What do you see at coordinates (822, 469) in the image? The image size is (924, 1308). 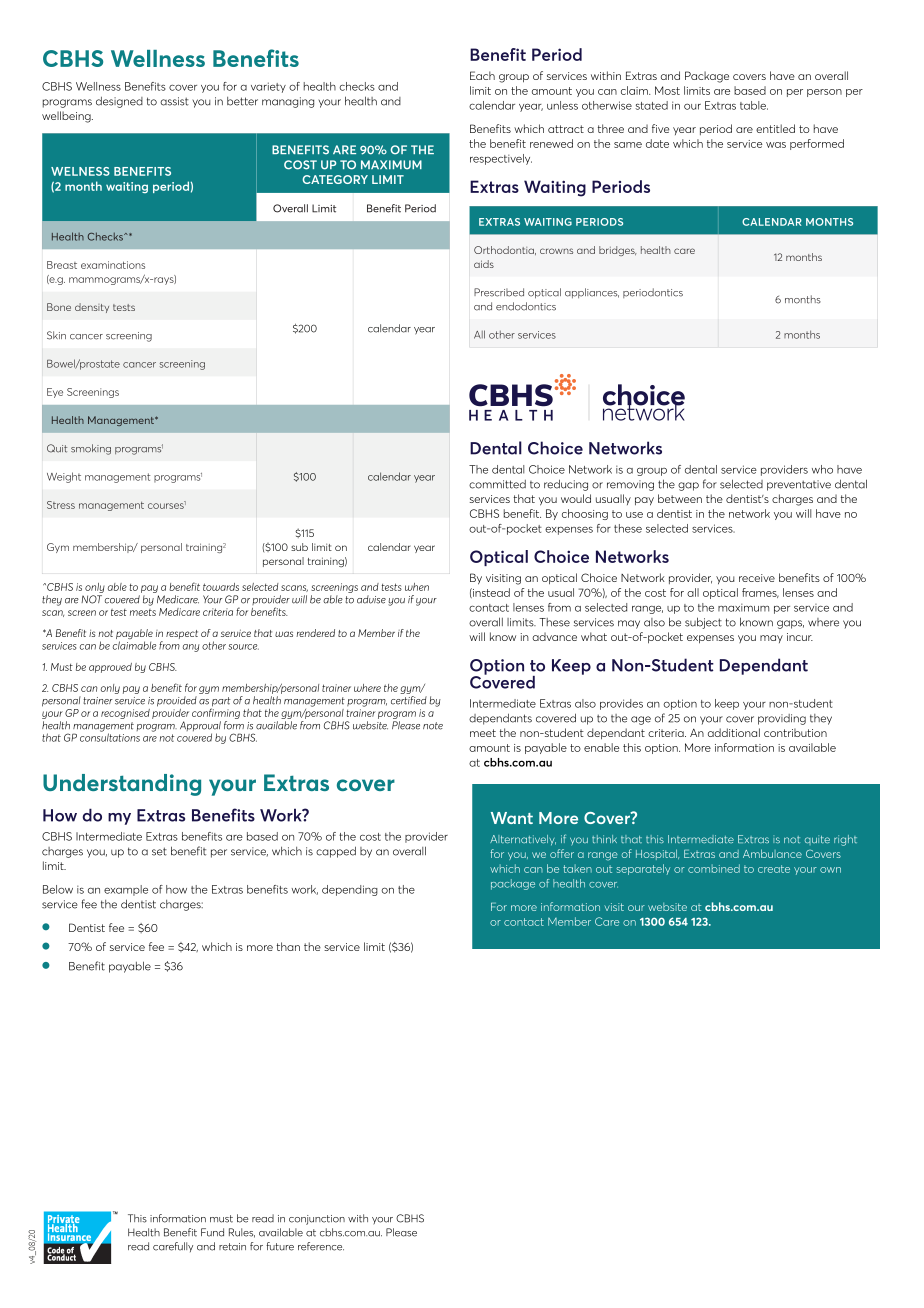 I see `who` at bounding box center [822, 469].
